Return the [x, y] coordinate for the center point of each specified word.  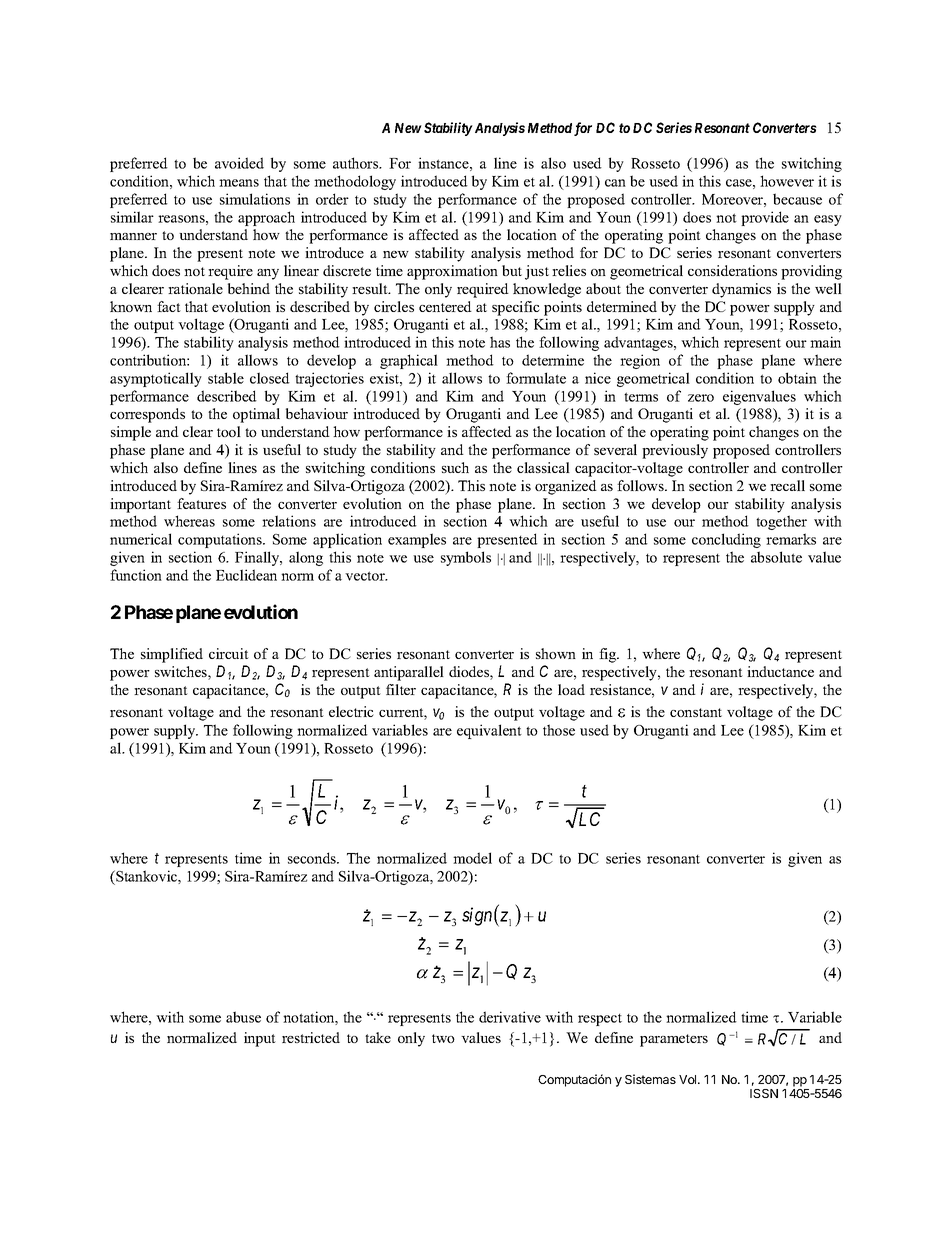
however [787, 181]
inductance [780, 671]
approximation [452, 272]
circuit [229, 653]
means [239, 183]
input [260, 1039]
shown [556, 653]
